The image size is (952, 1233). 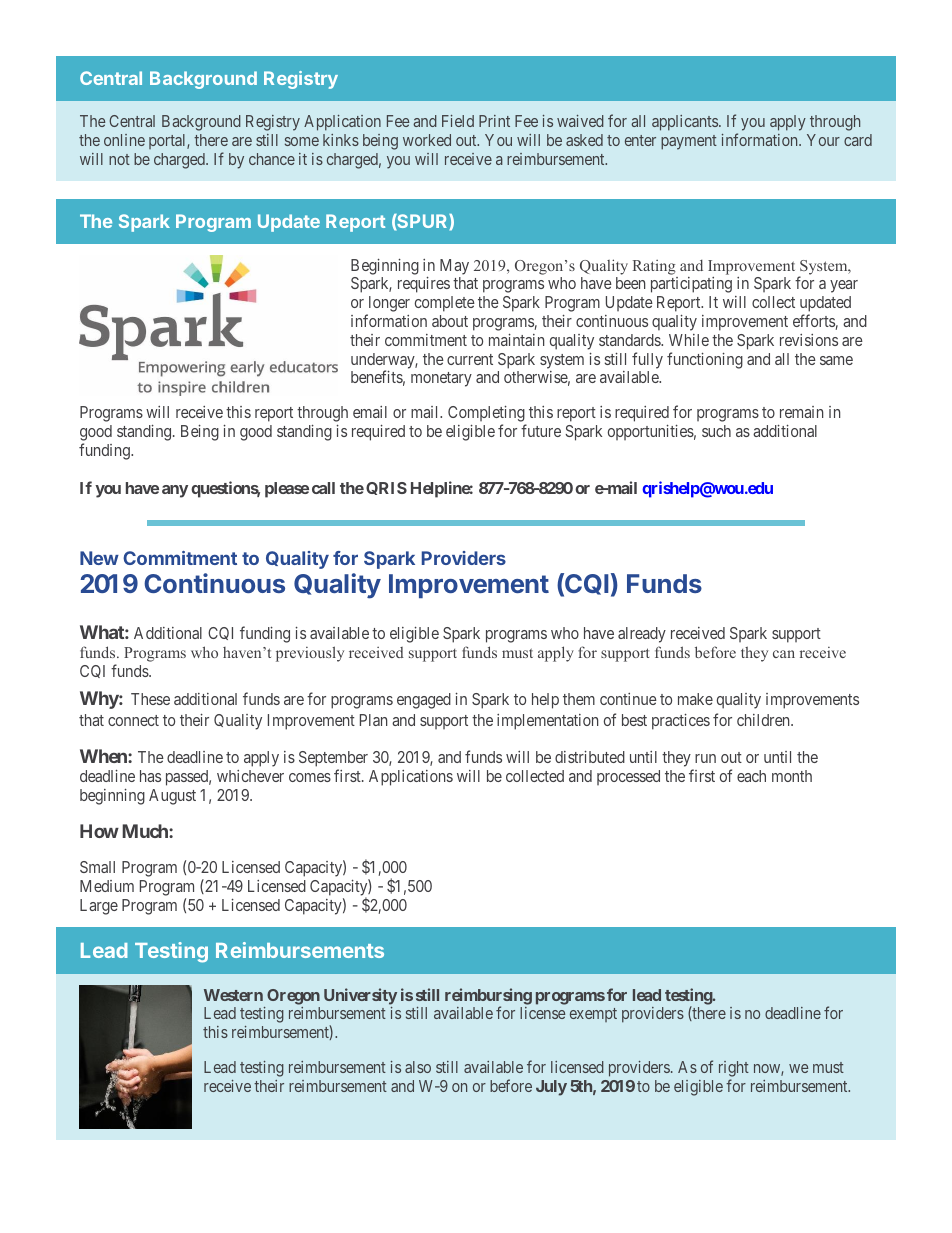 What do you see at coordinates (823, 140) in the image?
I see `Your` at bounding box center [823, 140].
